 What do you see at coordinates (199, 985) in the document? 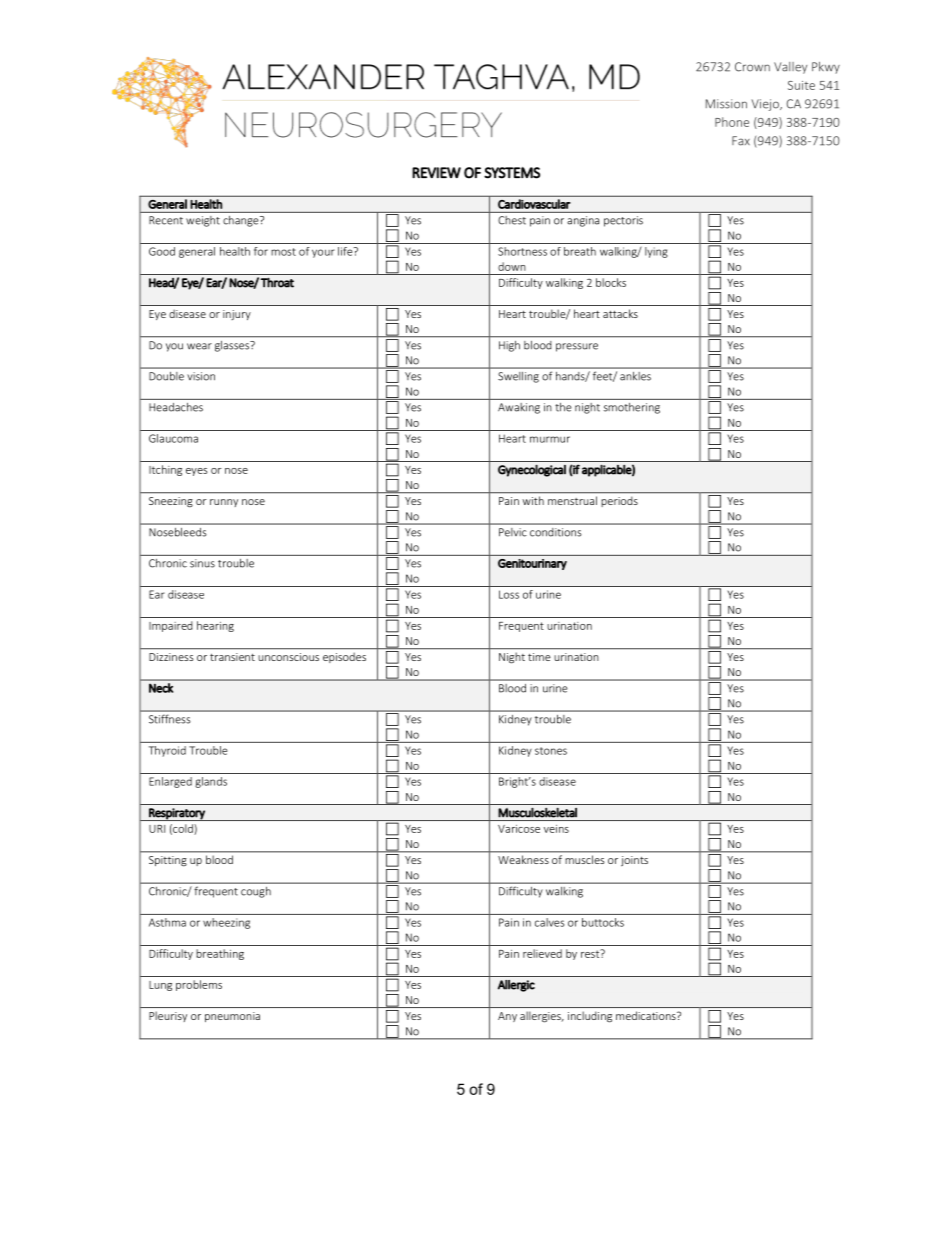
I see `problems` at bounding box center [199, 985].
